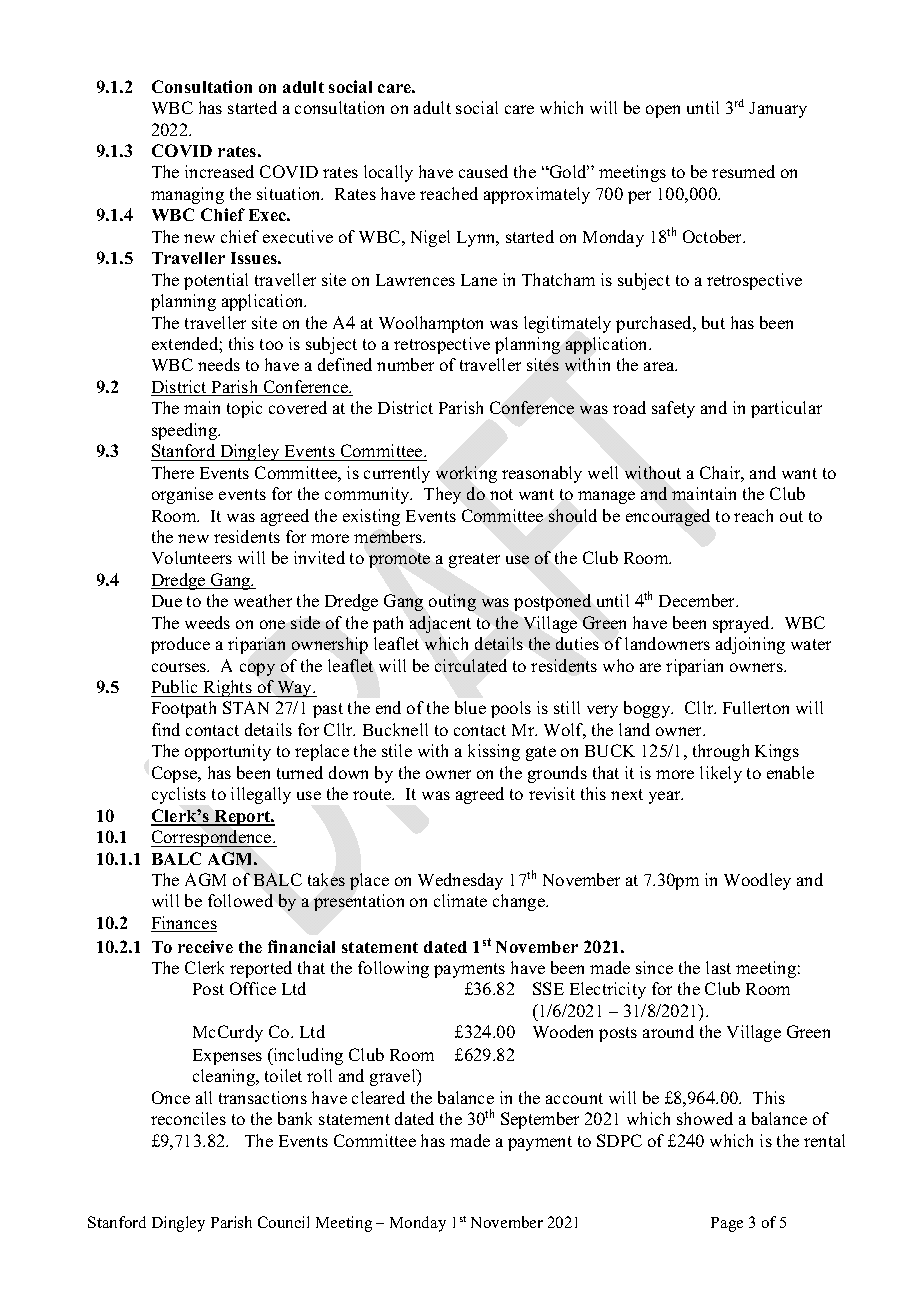 This page has width=924, height=1308. I want to click on followed, so click(240, 900).
